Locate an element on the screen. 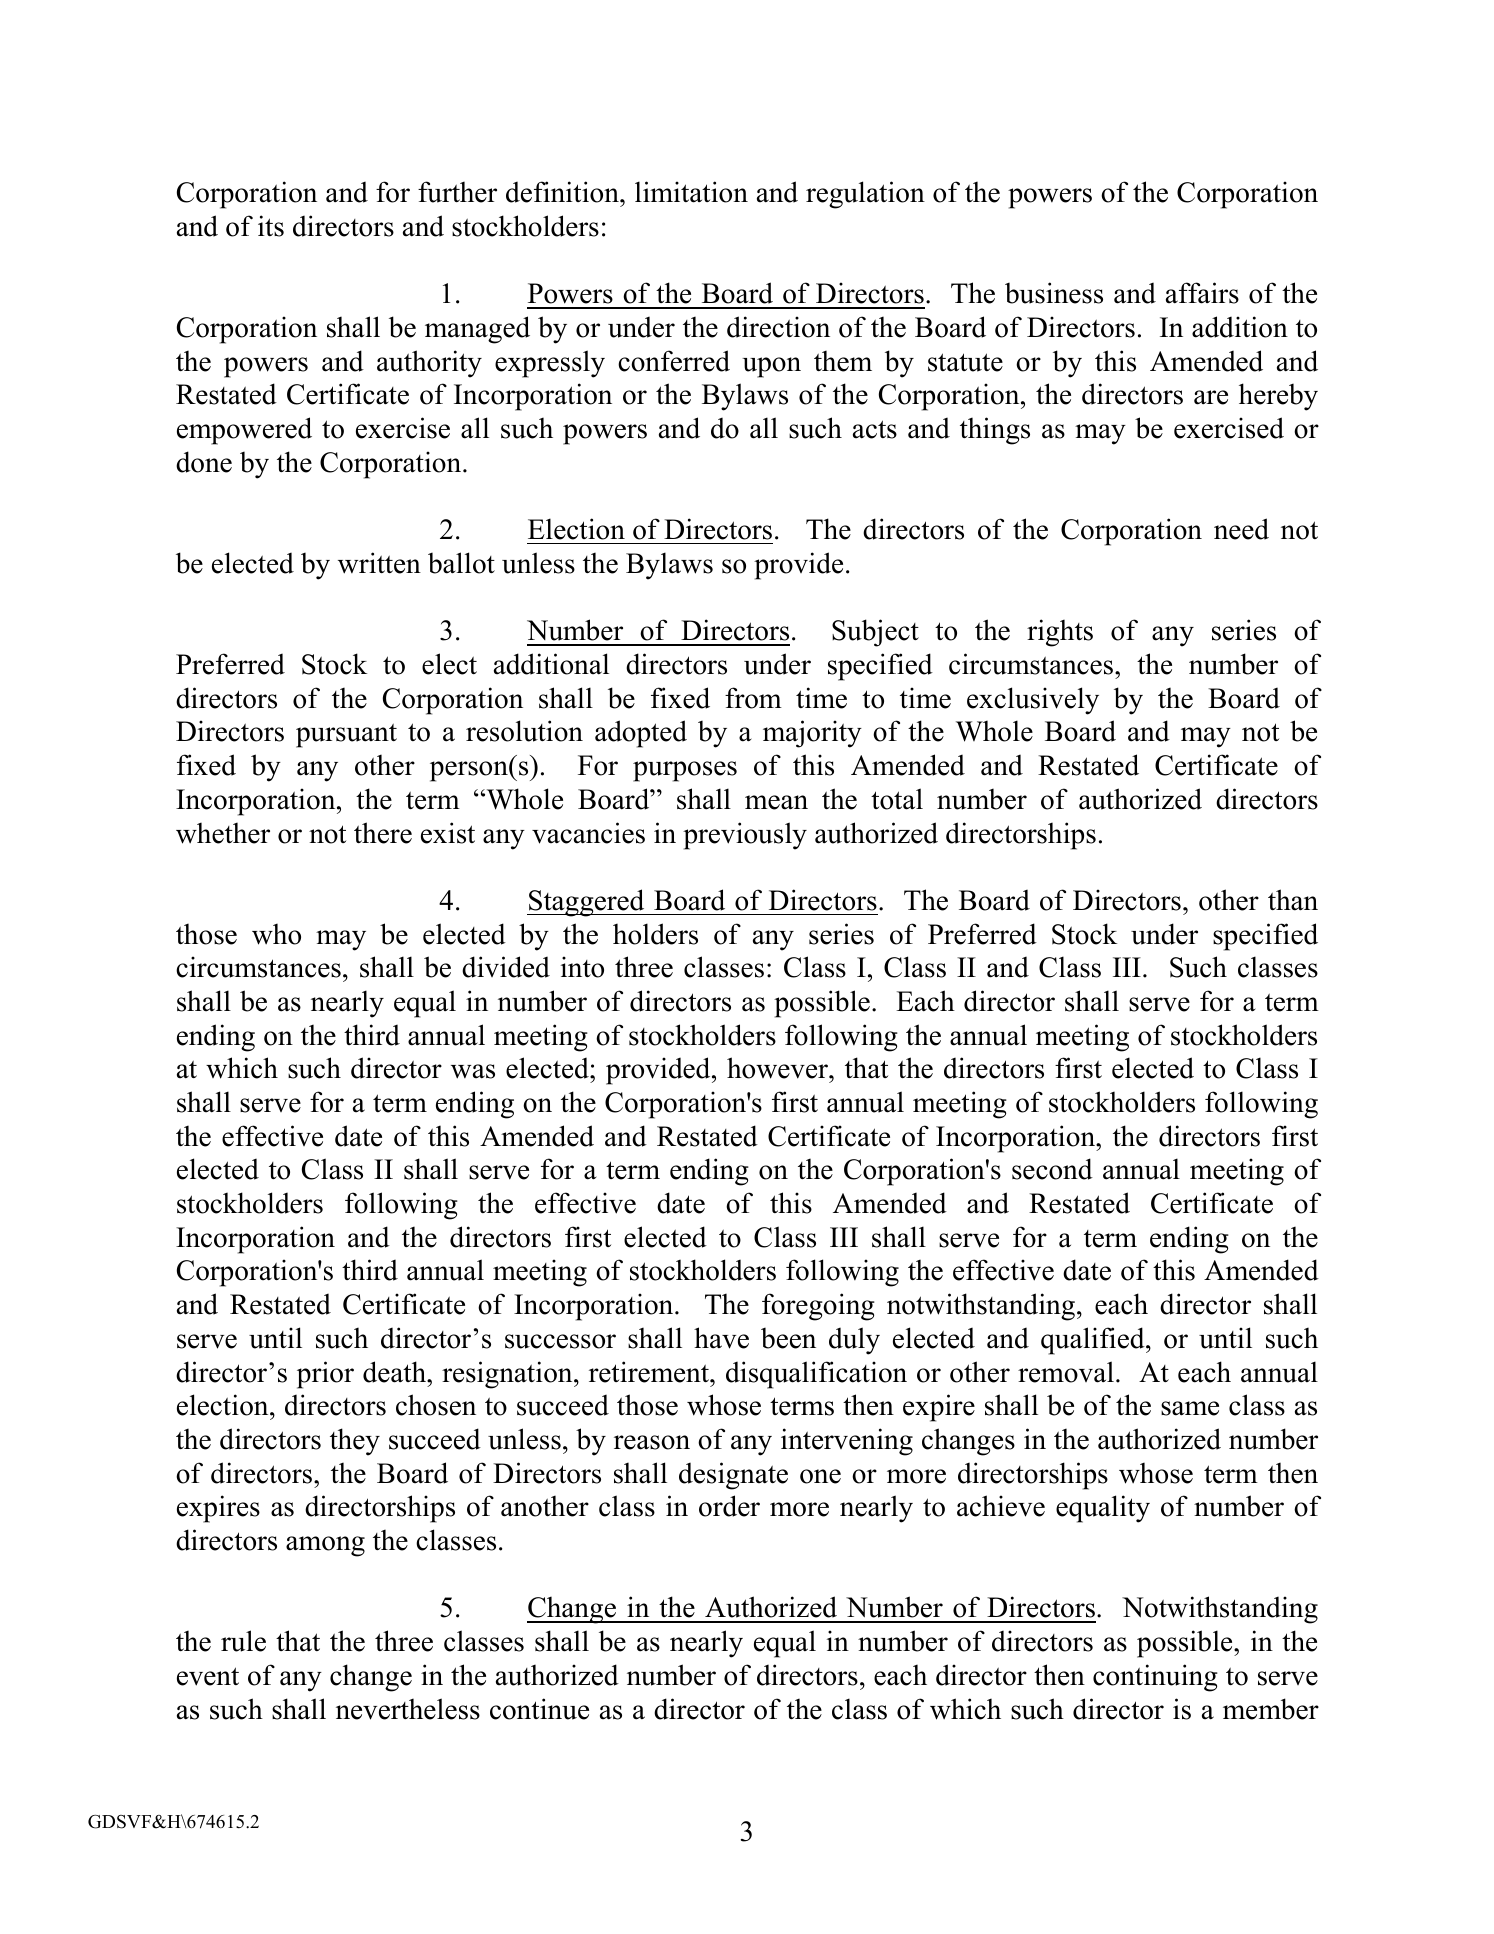 The image size is (1494, 1934). continuing is located at coordinates (1155, 1678).
